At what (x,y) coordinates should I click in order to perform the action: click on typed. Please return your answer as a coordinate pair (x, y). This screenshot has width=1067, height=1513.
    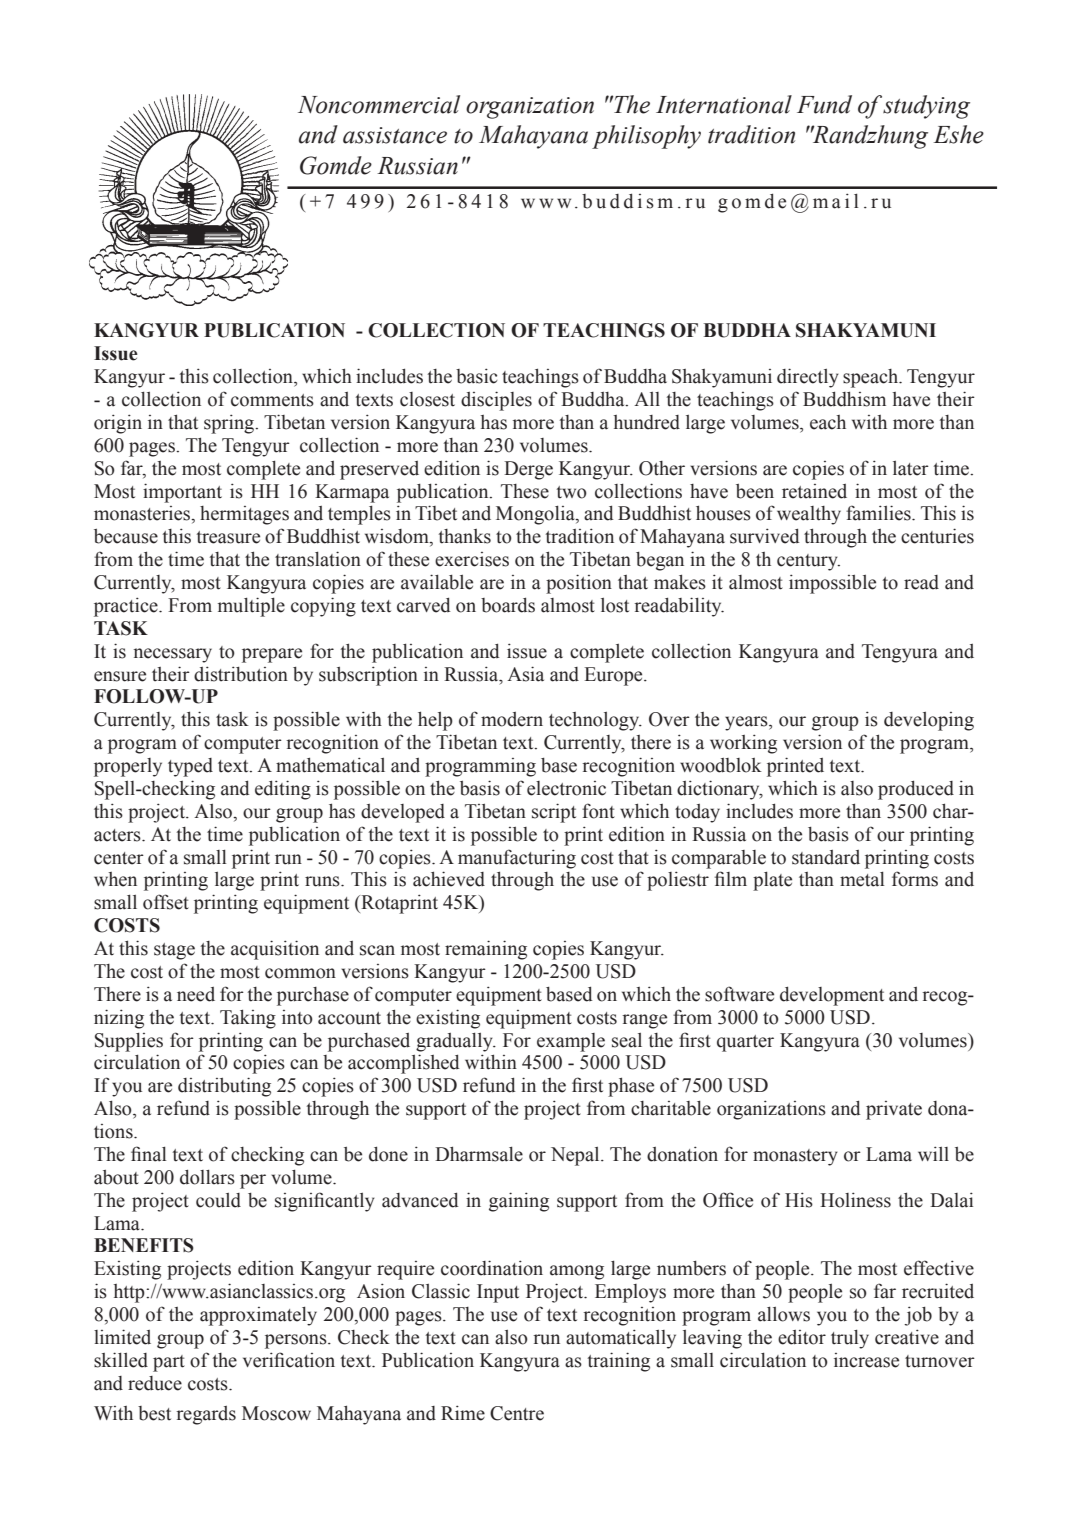
    Looking at the image, I should click on (190, 767).
